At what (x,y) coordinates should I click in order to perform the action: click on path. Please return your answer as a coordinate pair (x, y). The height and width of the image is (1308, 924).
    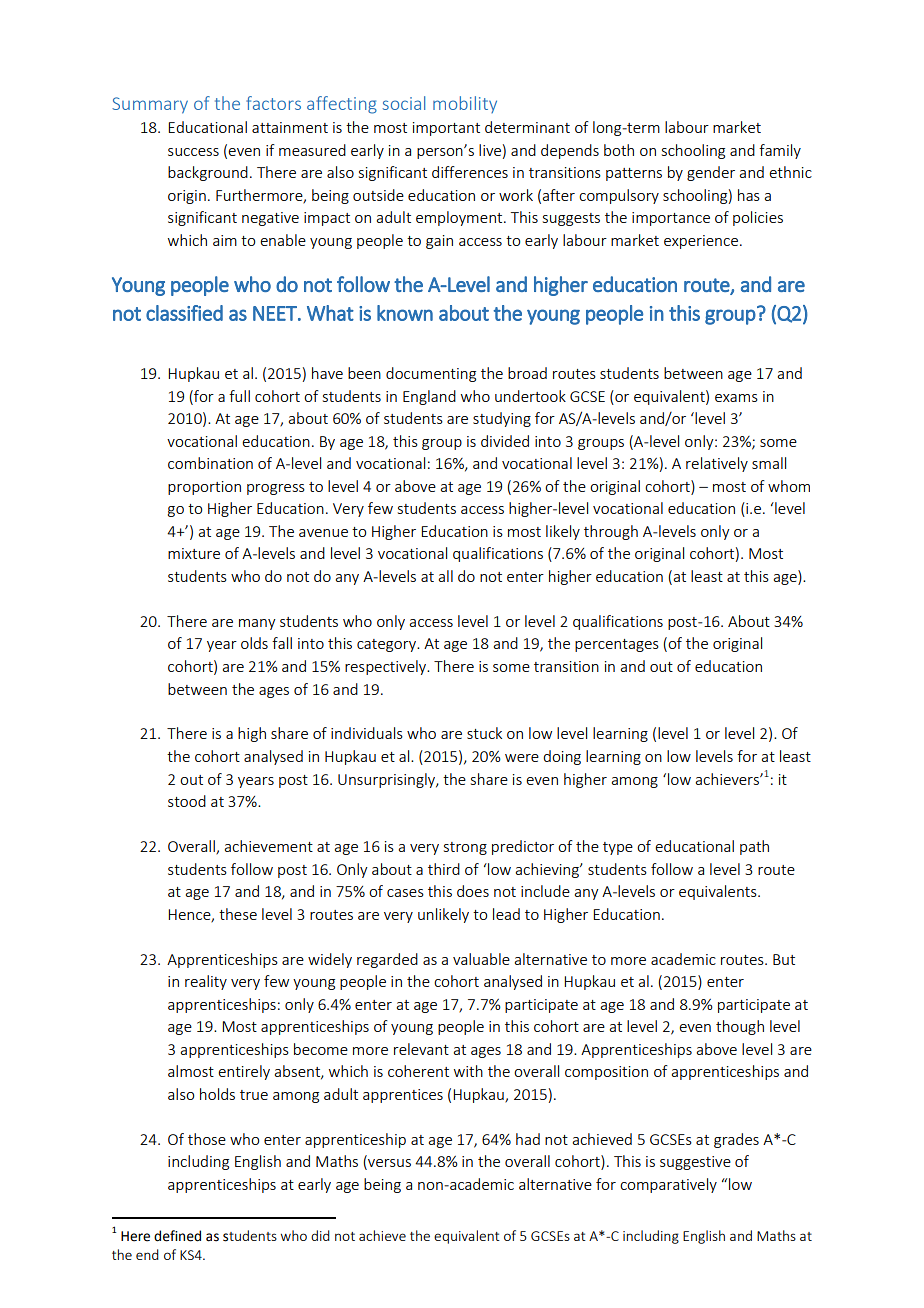
    Looking at the image, I should click on (754, 847).
